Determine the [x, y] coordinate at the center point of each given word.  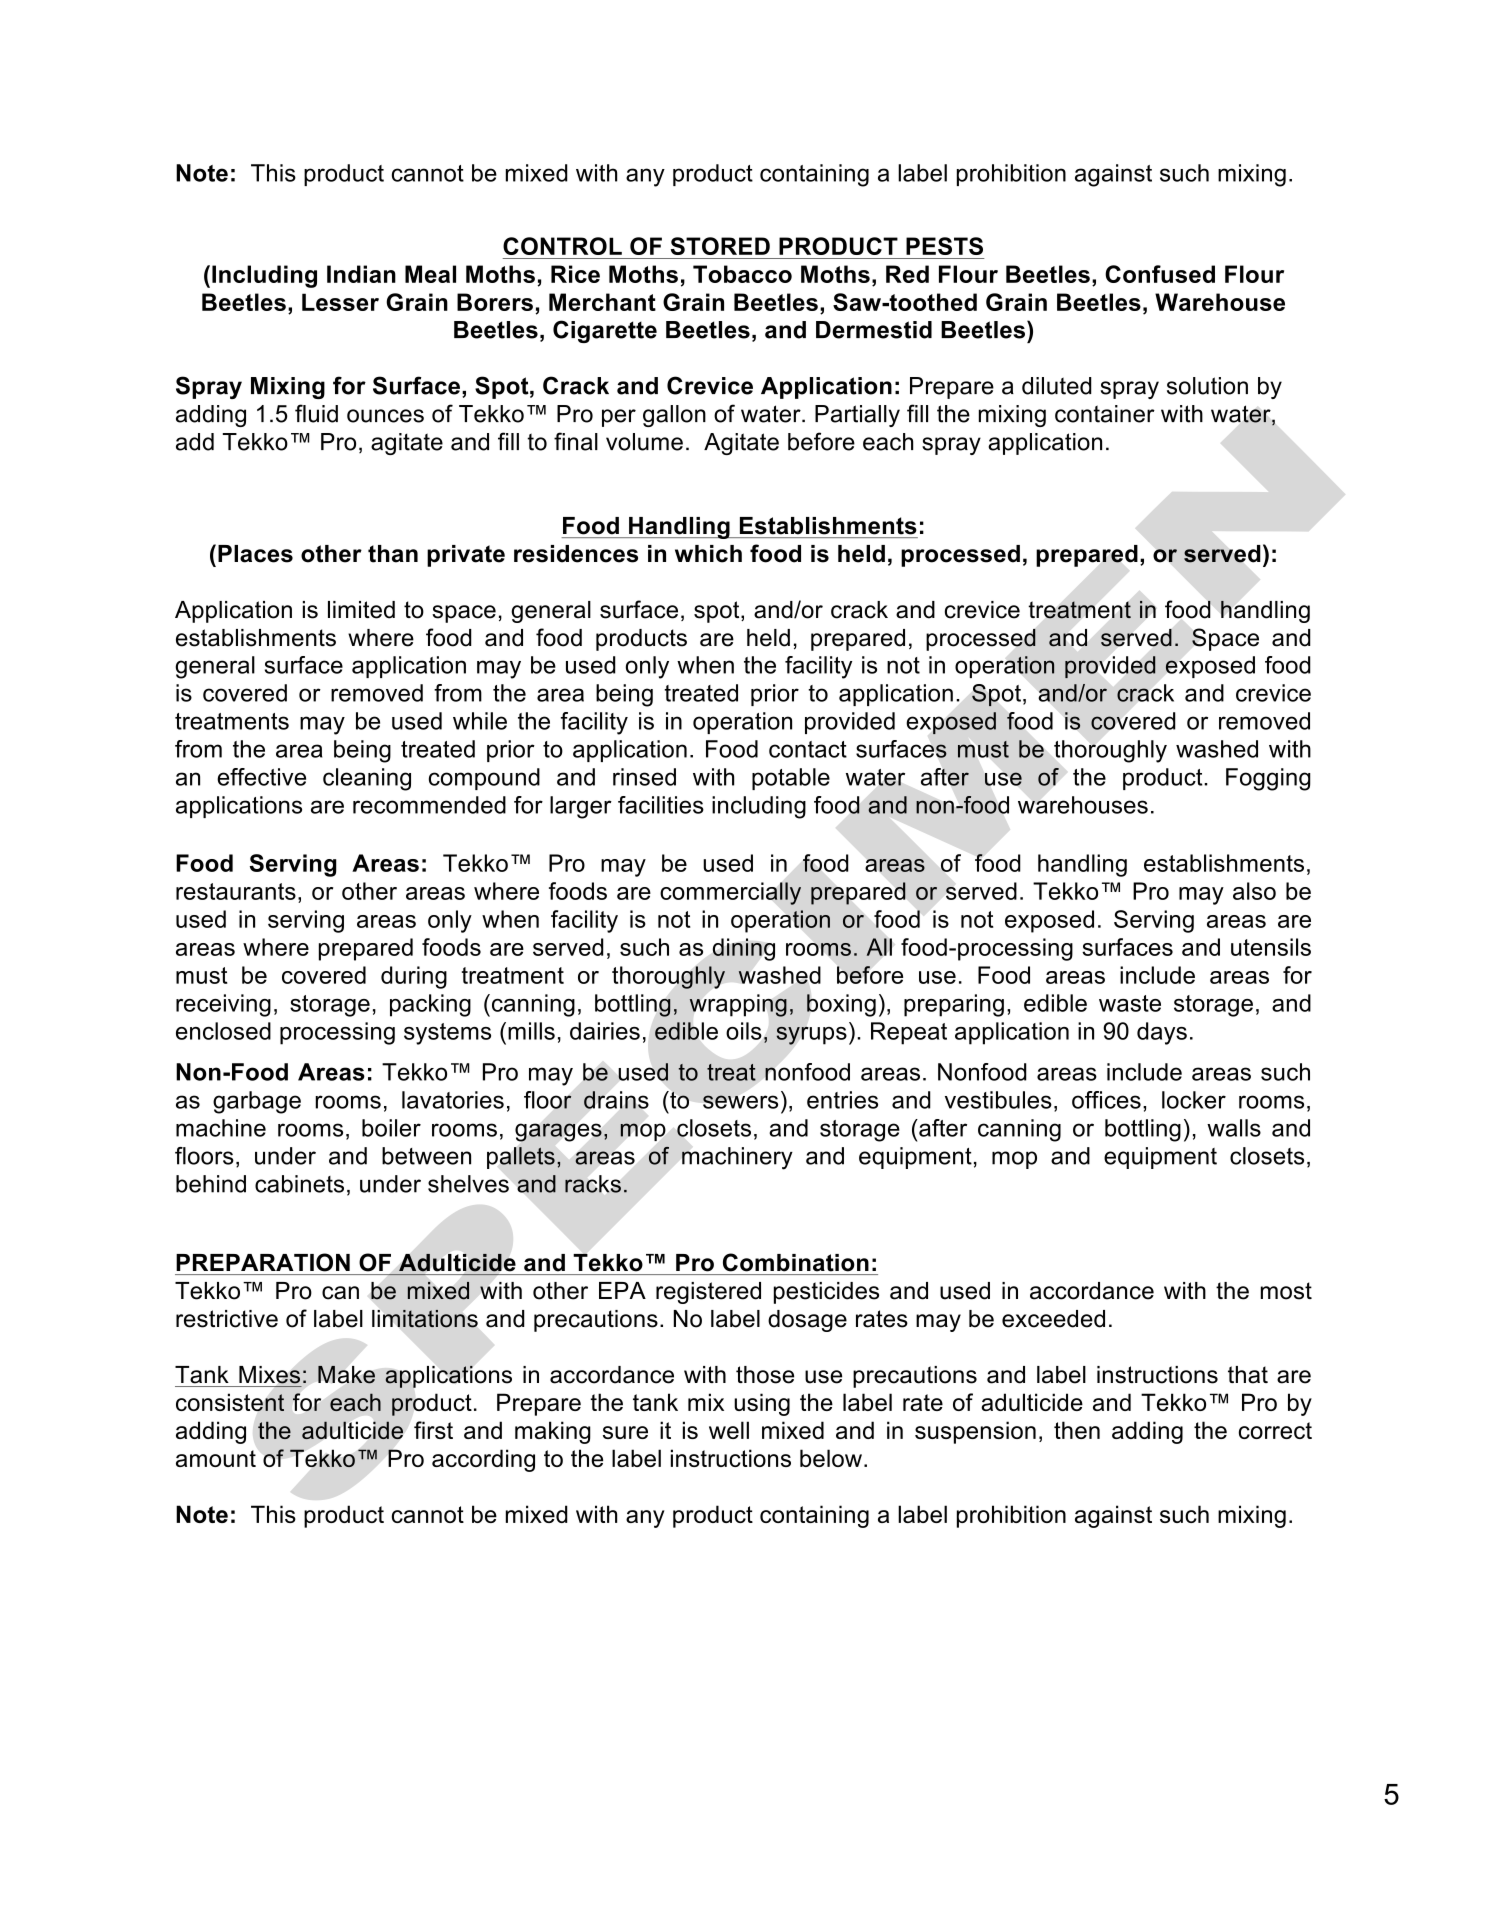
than [393, 554]
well [729, 1430]
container [1105, 414]
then [1077, 1430]
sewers [740, 1102]
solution [1207, 386]
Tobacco [742, 274]
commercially [730, 893]
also [1254, 891]
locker [1194, 1100]
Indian [361, 274]
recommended [429, 805]
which [708, 554]
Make [346, 1375]
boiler [391, 1128]
